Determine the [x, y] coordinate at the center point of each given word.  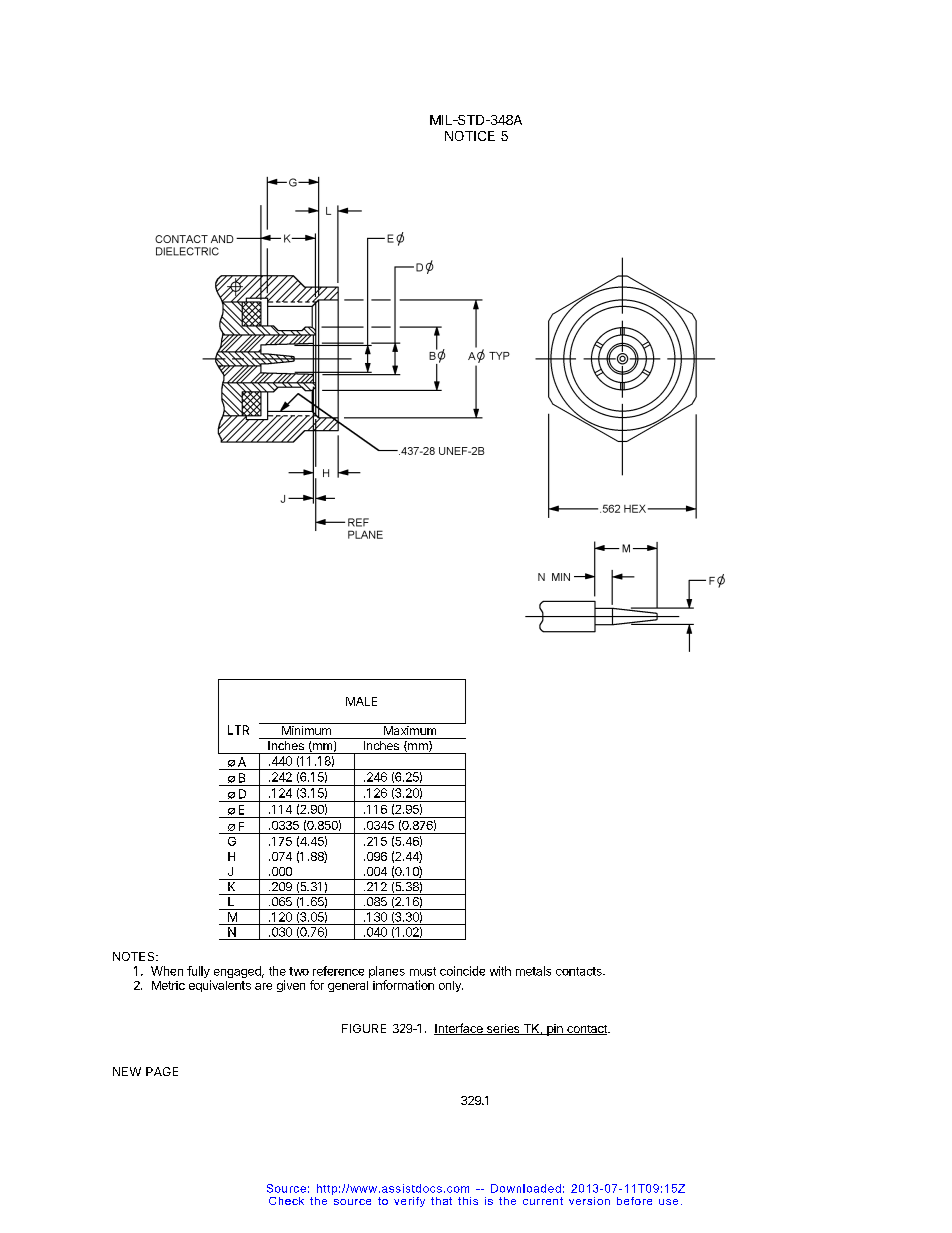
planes [387, 973]
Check [286, 1201]
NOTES [135, 956]
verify [409, 1202]
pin [555, 1030]
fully [199, 973]
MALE [361, 701]
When [167, 971]
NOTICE [470, 136]
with [500, 971]
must [423, 971]
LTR [238, 730]
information [403, 985]
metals [533, 971]
